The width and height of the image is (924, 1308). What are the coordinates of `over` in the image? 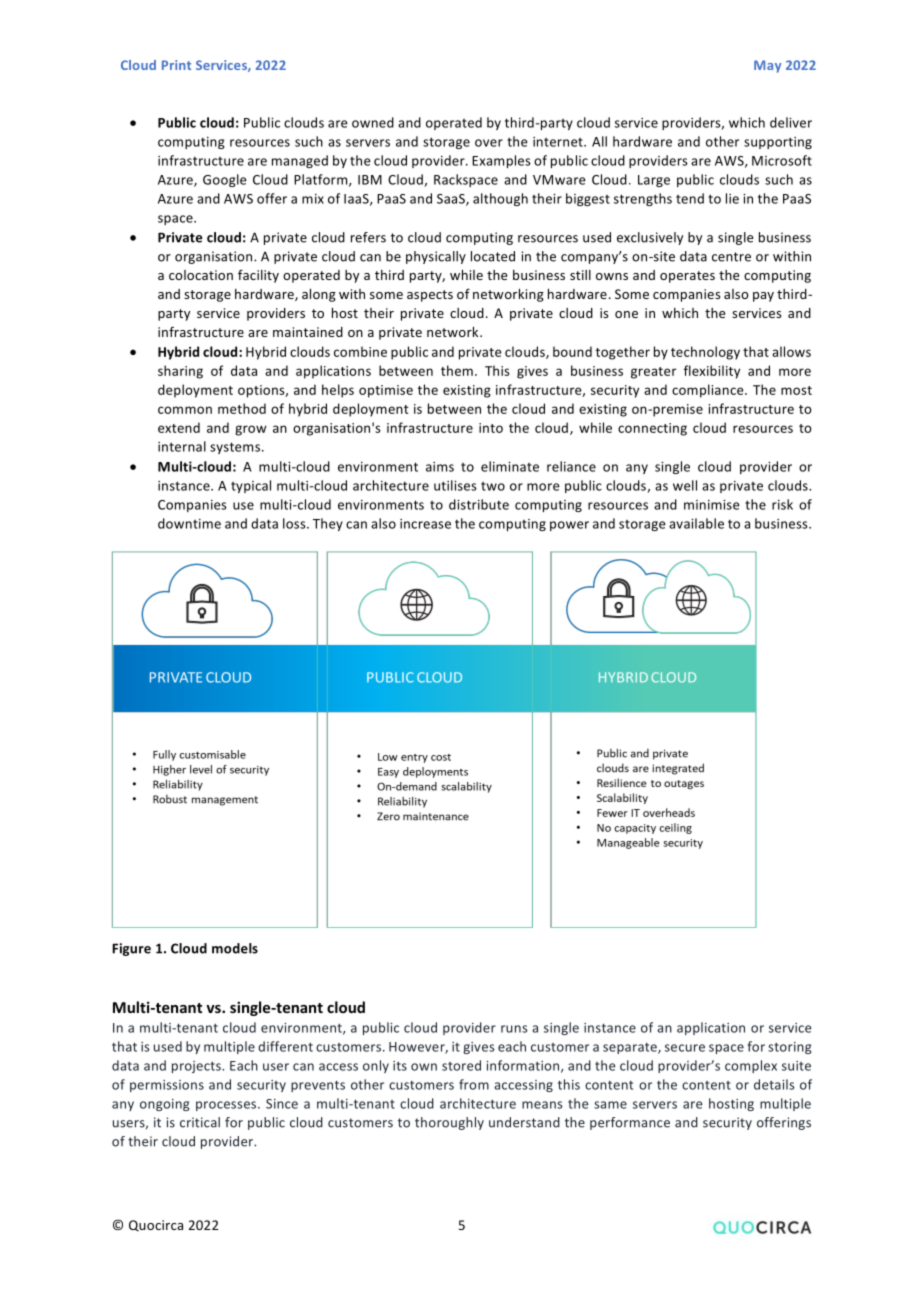 It's located at (489, 143).
